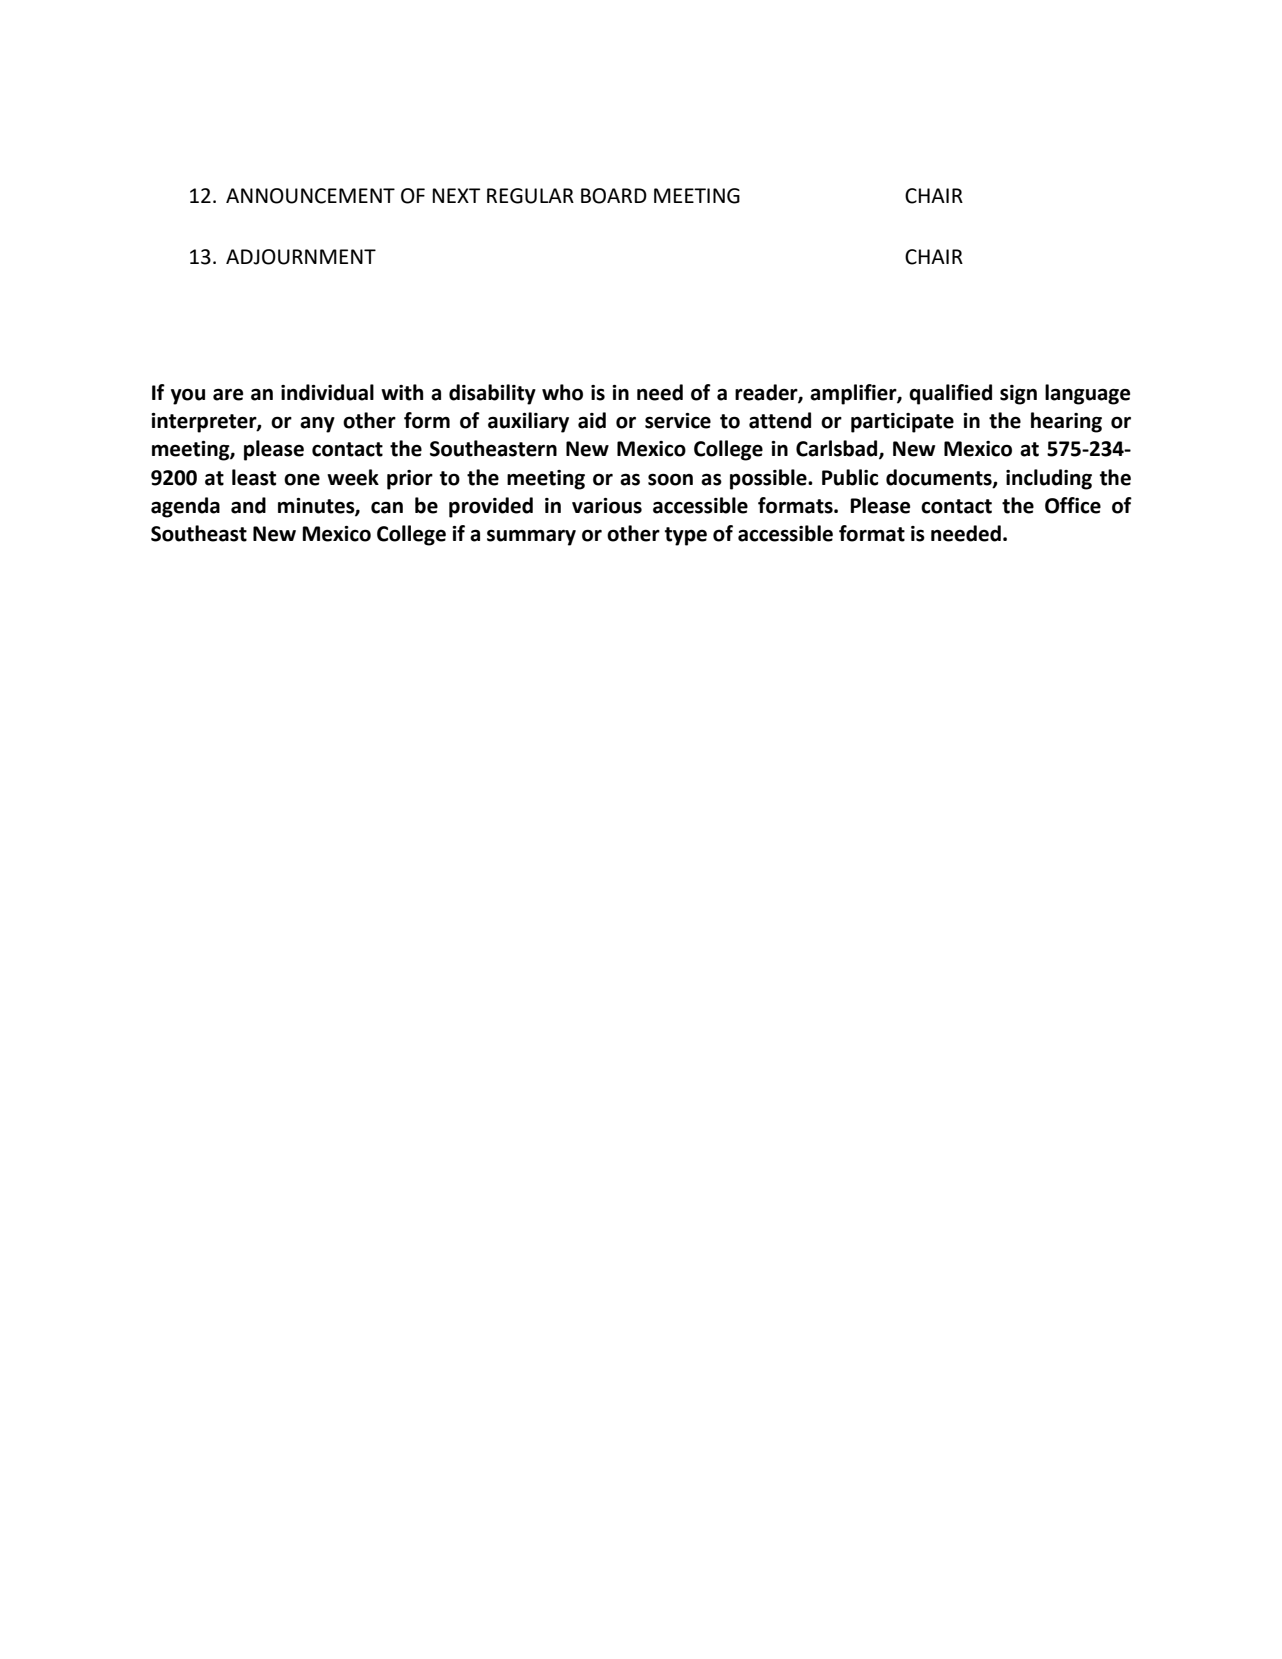  I want to click on who, so click(562, 392).
